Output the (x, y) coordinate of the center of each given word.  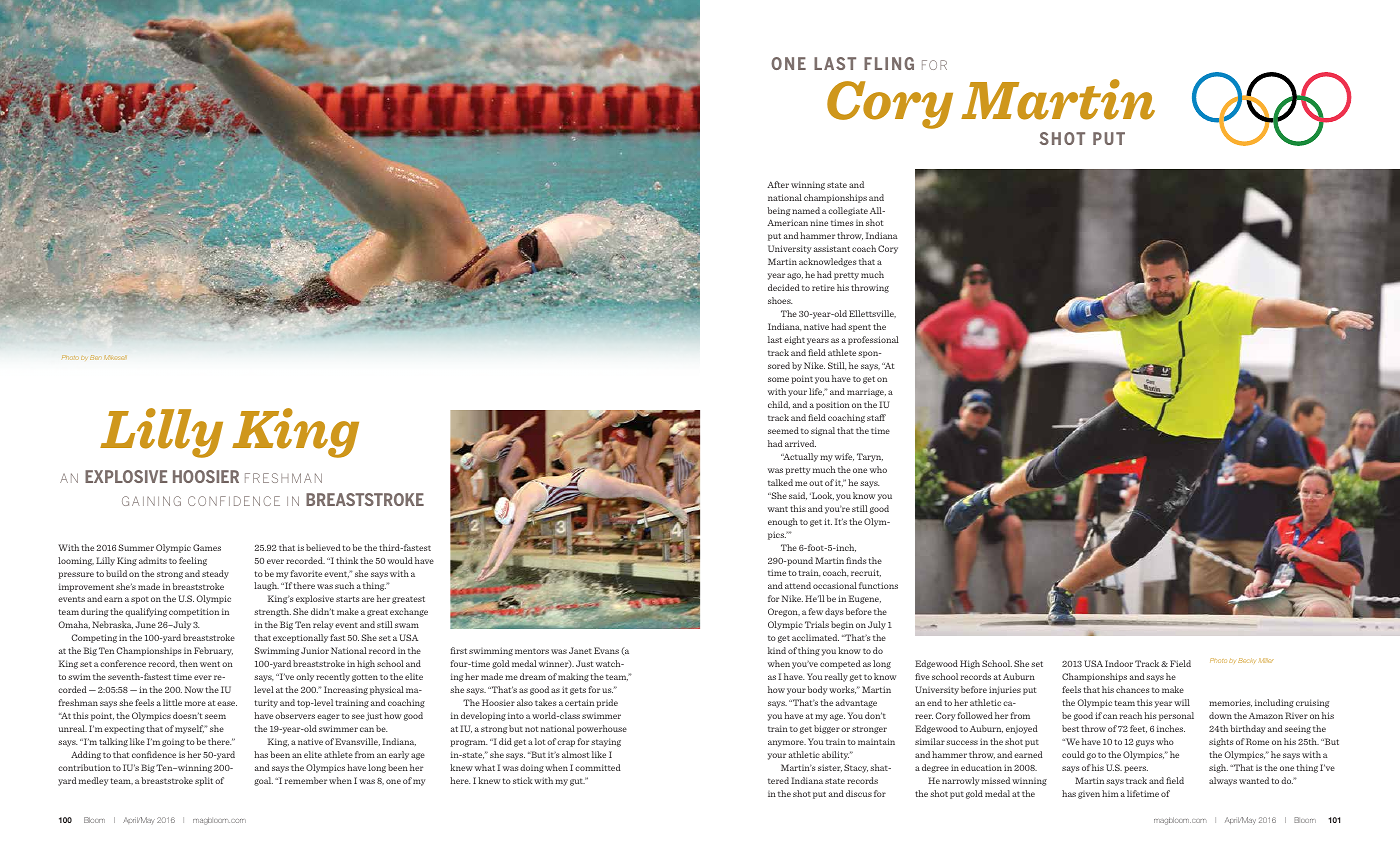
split (204, 781)
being (778, 211)
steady (215, 574)
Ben (96, 357)
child (779, 405)
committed (598, 767)
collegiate (848, 211)
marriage (866, 393)
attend (798, 585)
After (778, 184)
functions (878, 585)
